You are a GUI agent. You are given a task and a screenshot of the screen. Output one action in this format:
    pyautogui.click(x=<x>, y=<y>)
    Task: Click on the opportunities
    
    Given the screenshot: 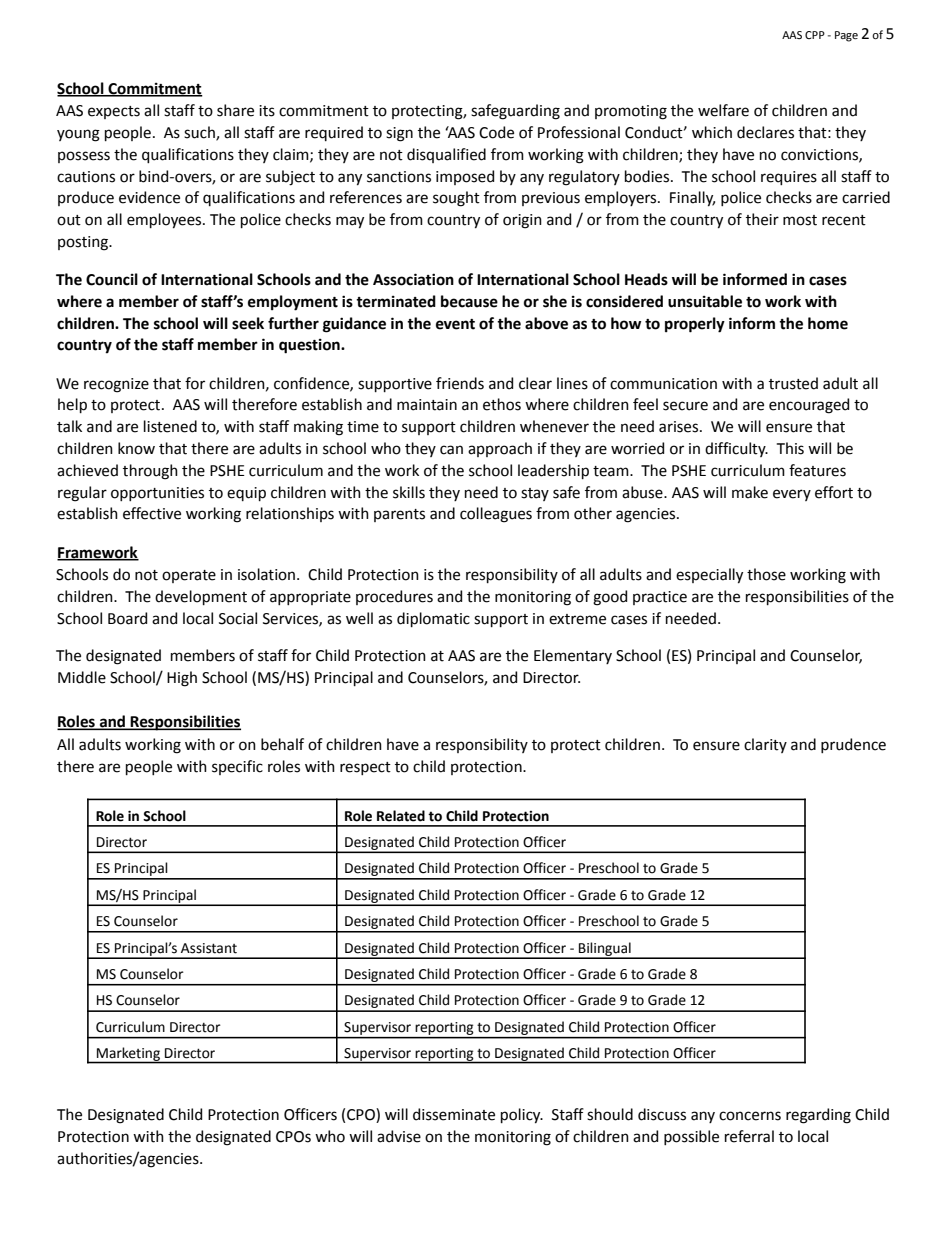 What is the action you would take?
    pyautogui.click(x=157, y=494)
